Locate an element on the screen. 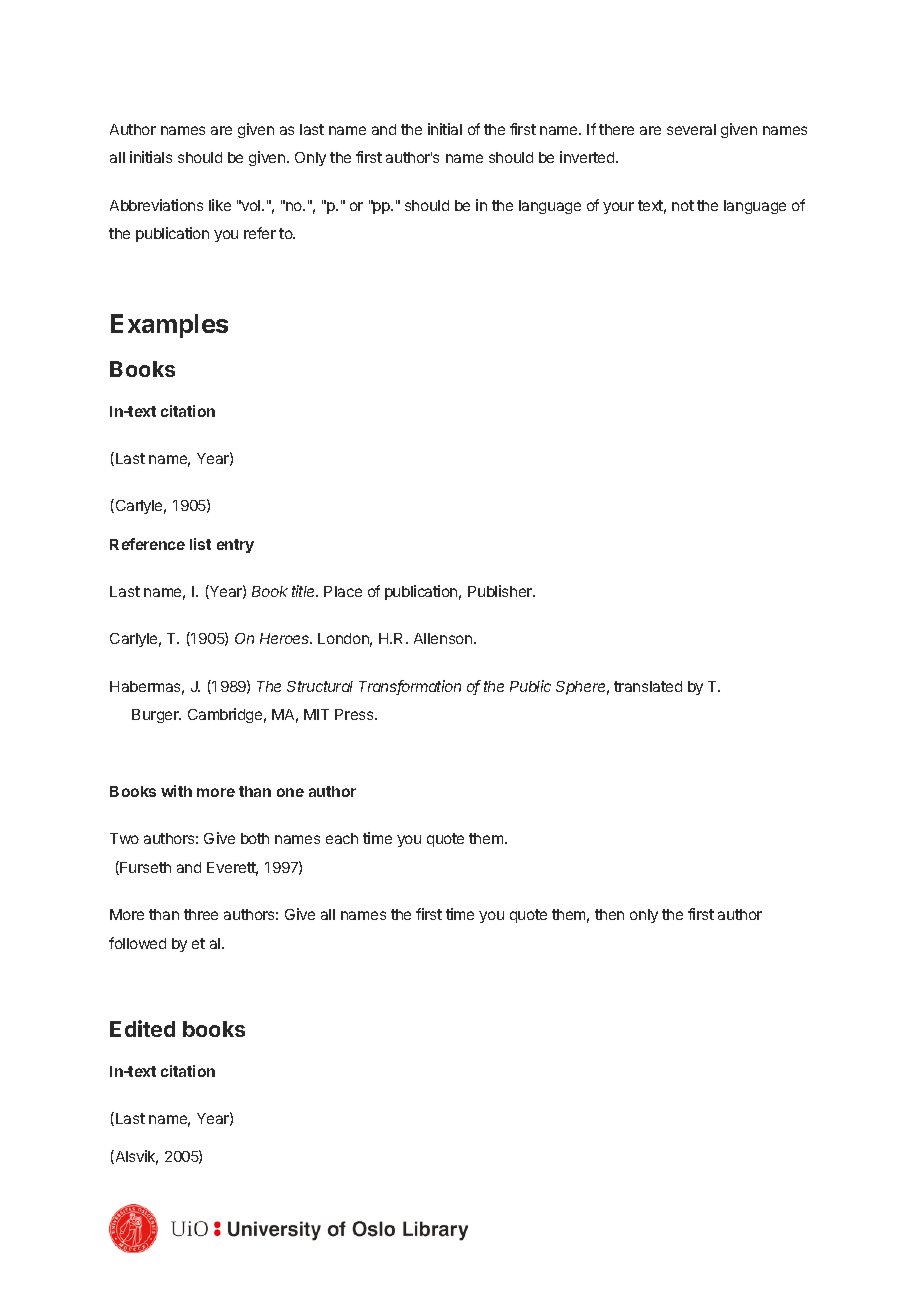  Edited is located at coordinates (142, 1028).
